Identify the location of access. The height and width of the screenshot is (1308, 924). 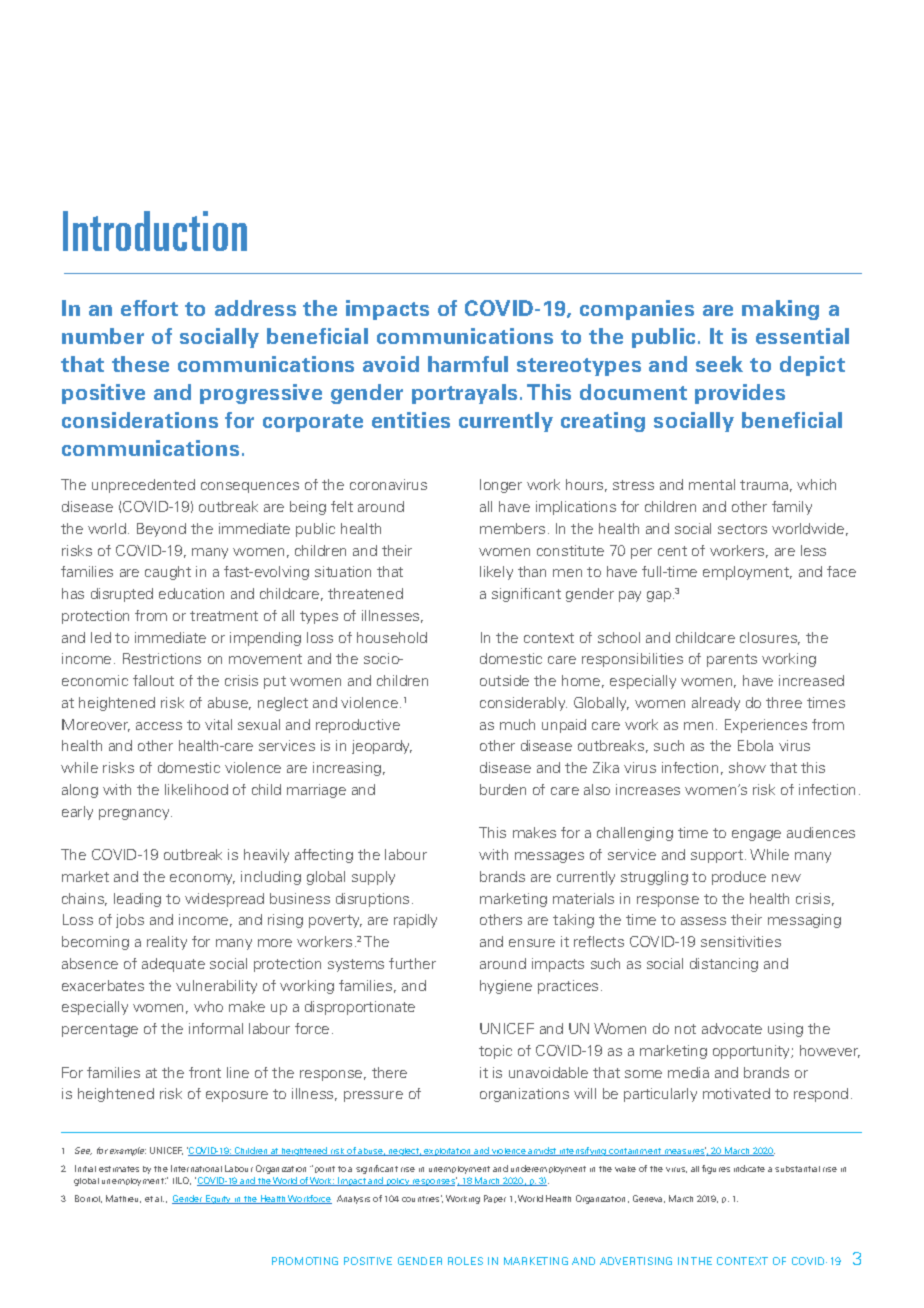
(159, 726).
